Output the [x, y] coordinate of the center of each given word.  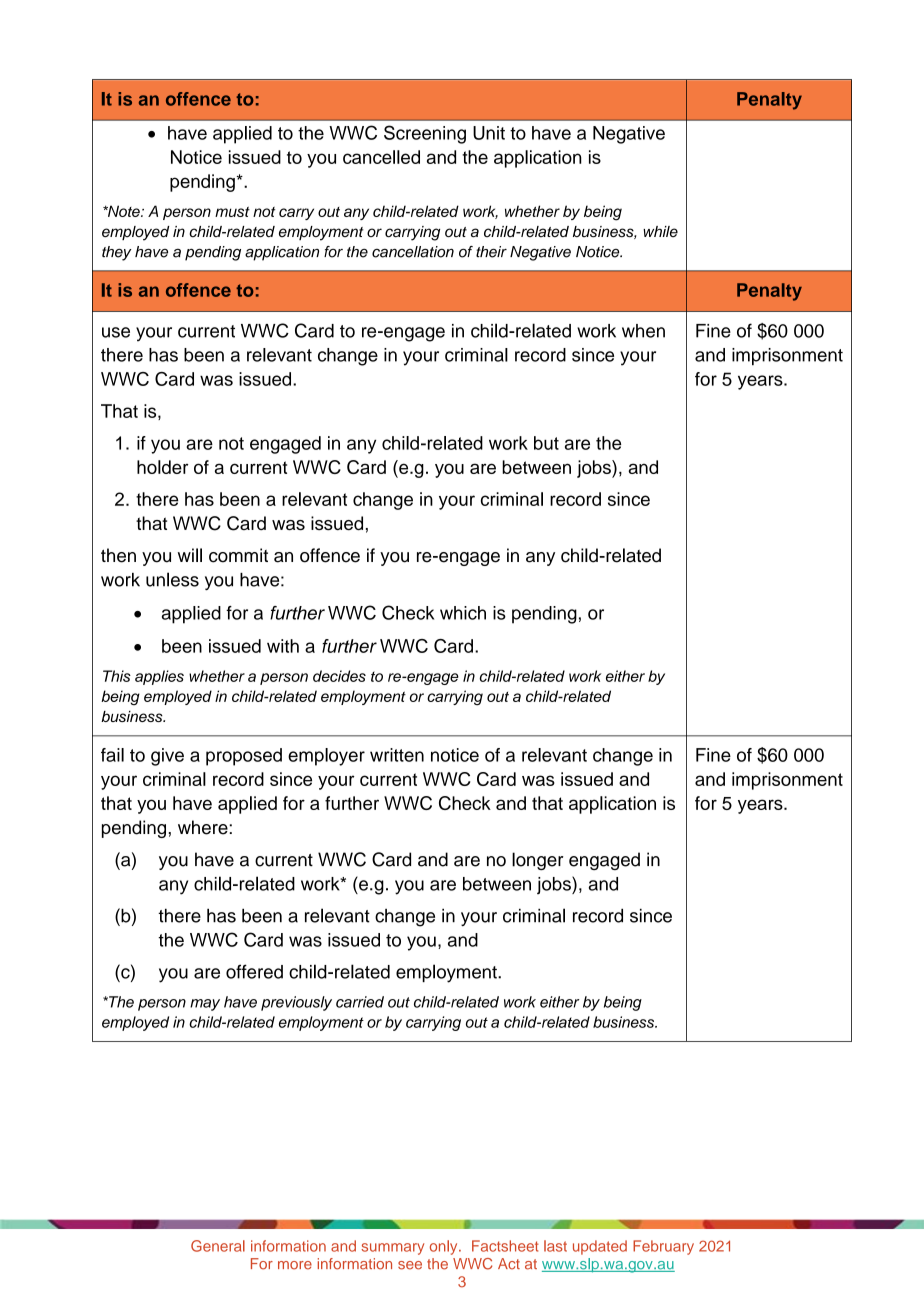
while [660, 231]
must [232, 212]
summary [392, 1249]
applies [159, 677]
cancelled [381, 157]
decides [339, 676]
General [218, 1246]
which [463, 613]
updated [600, 1247]
